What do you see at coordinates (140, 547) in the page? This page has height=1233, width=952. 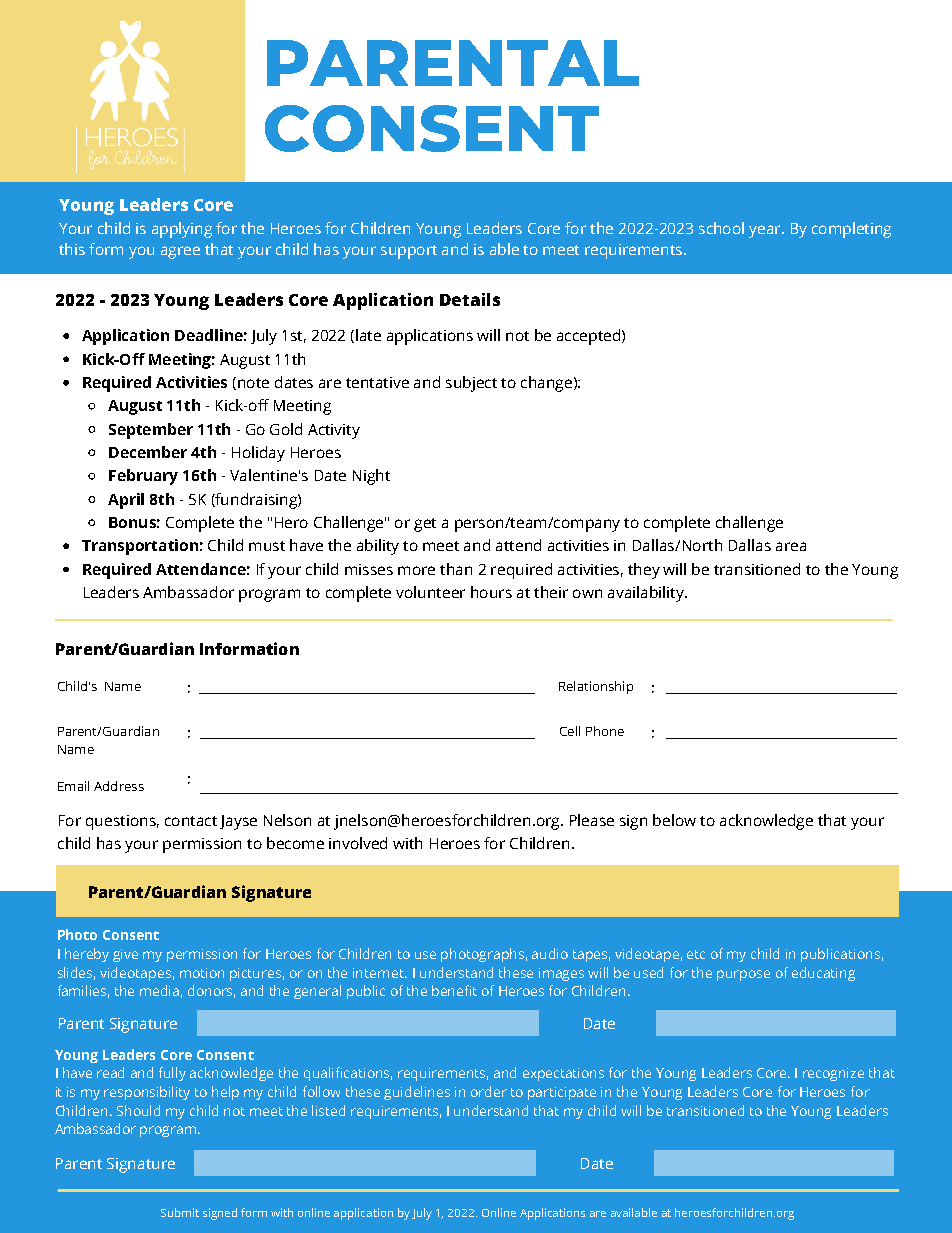 I see `Transportation` at bounding box center [140, 547].
